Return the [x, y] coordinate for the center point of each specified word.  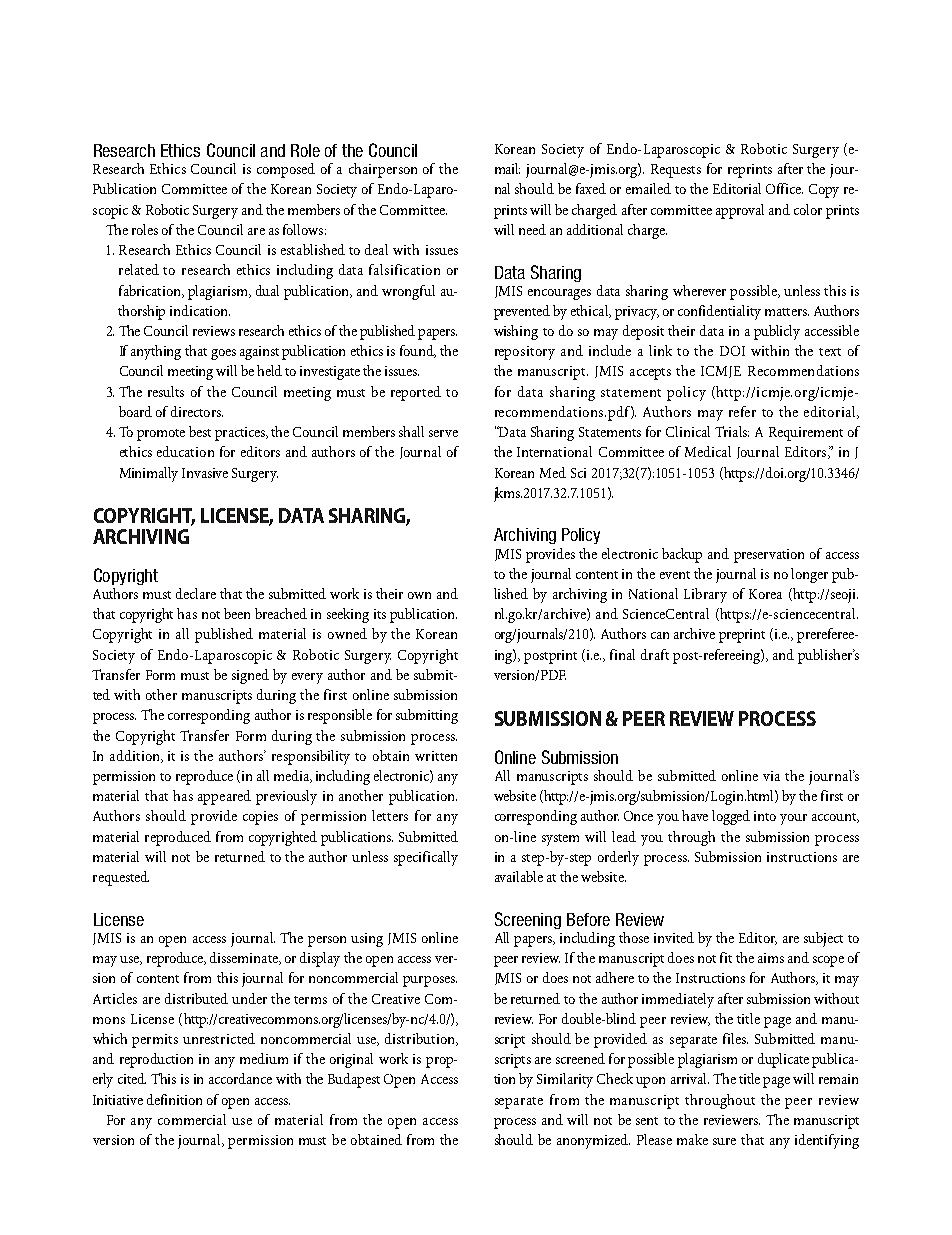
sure [724, 1141]
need [532, 229]
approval [740, 211]
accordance [240, 1078]
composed [286, 170]
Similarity [565, 1080]
